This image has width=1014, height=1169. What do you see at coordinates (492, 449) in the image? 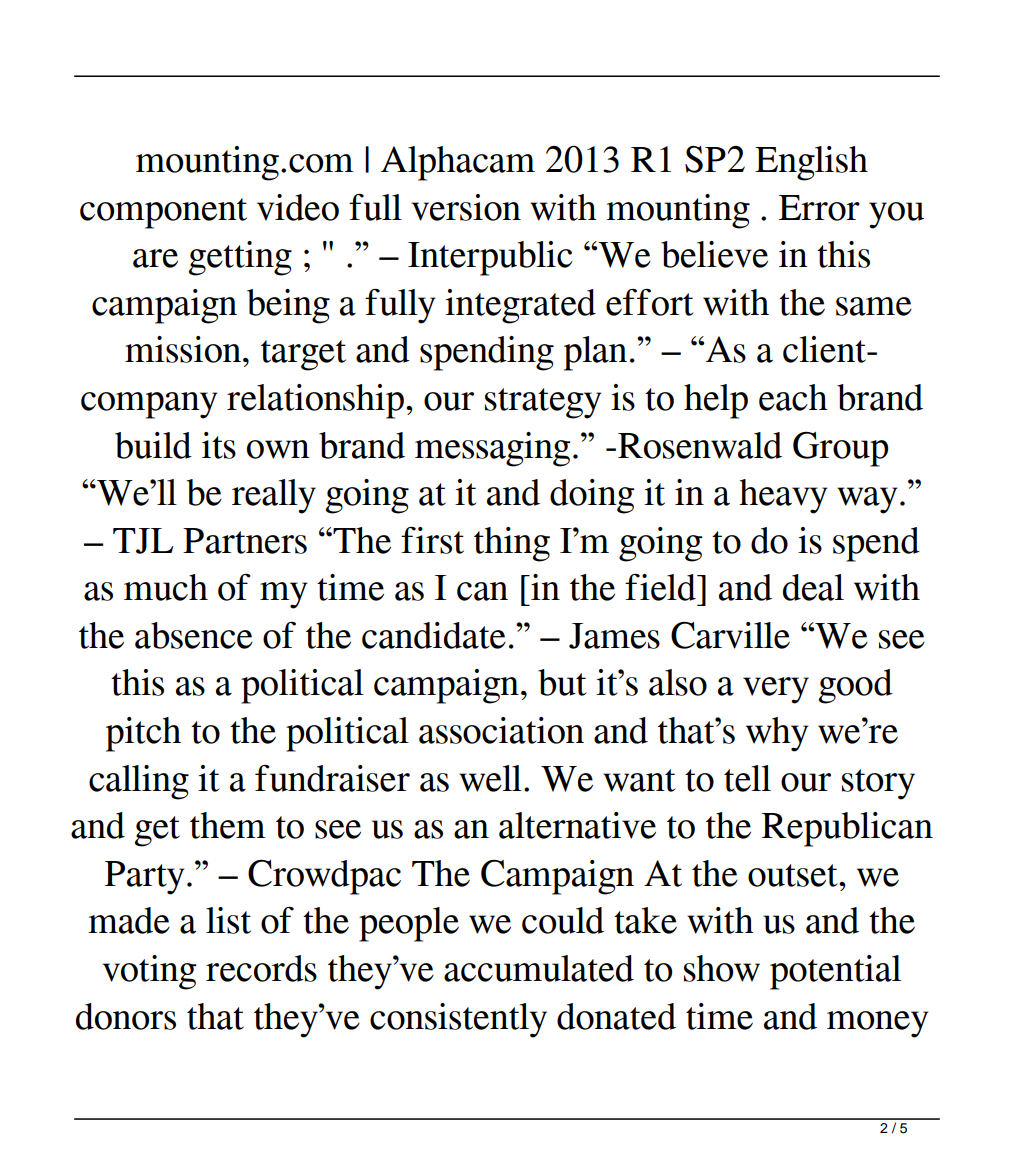
I see `messaging` at bounding box center [492, 449].
